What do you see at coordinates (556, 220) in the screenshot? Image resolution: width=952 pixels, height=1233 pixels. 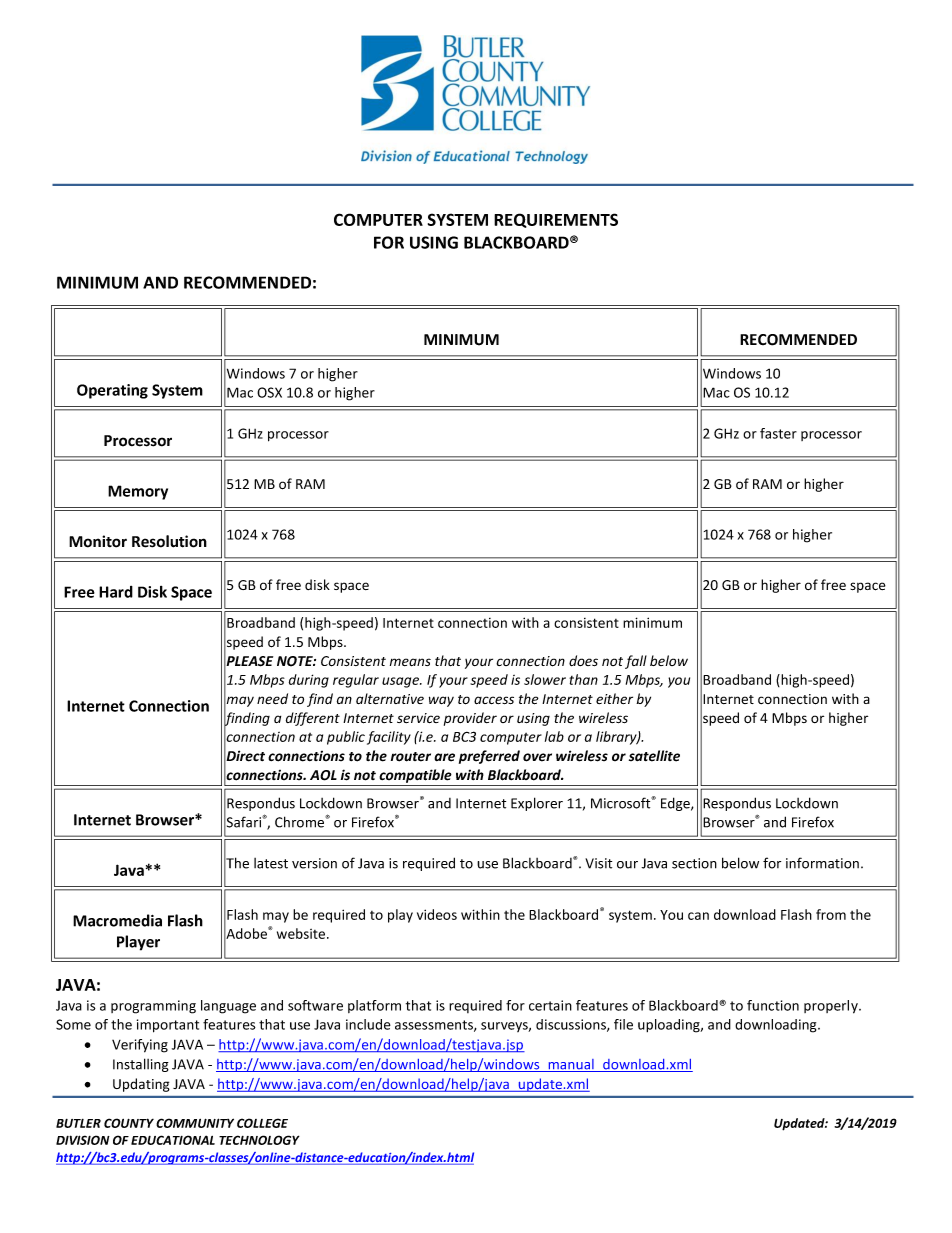 I see `REQUIREMENTS` at bounding box center [556, 220].
